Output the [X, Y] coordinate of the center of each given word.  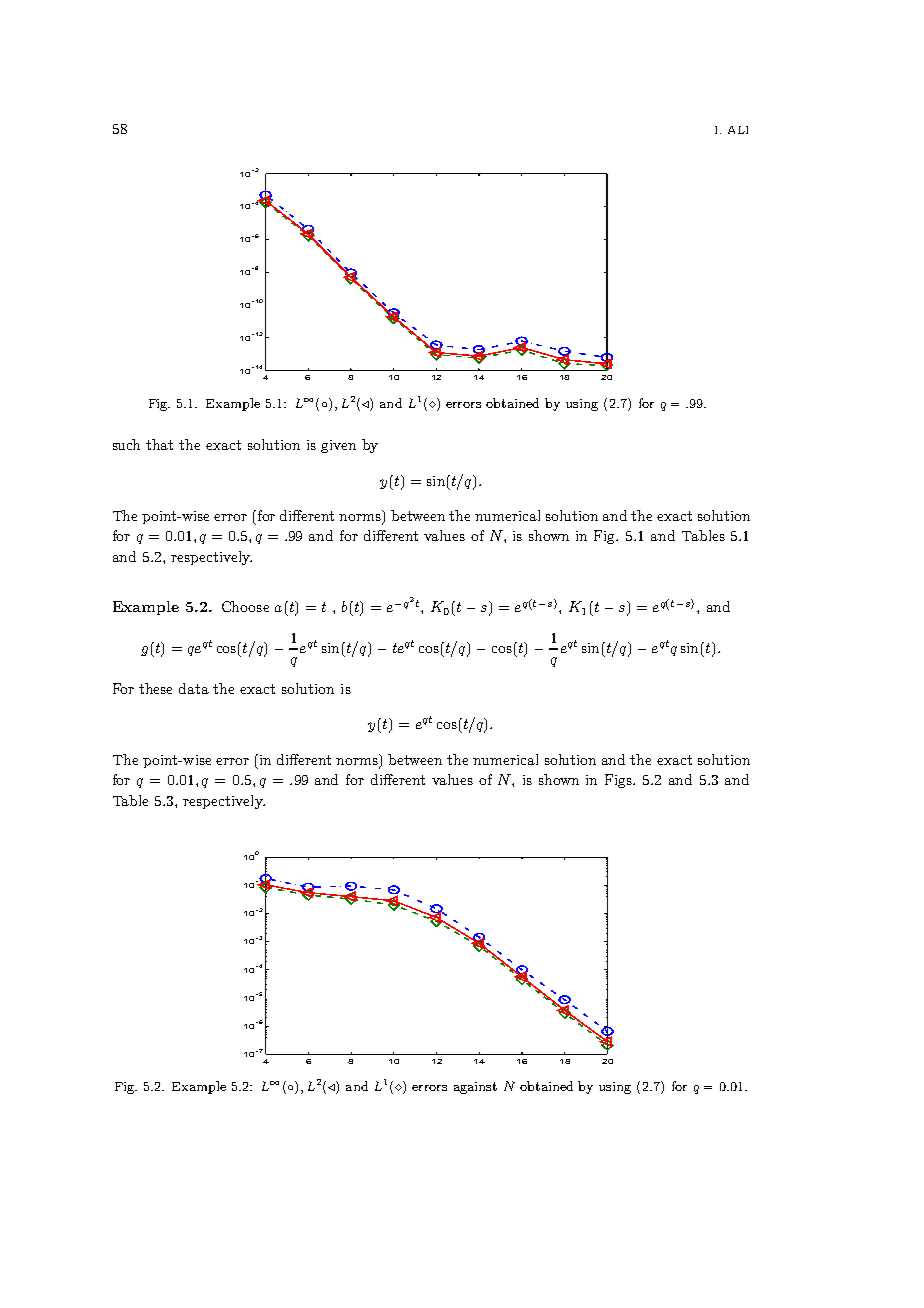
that [159, 444]
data [194, 688]
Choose [245, 606]
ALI [738, 130]
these [155, 688]
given [338, 446]
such [126, 444]
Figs [620, 781]
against [475, 1088]
